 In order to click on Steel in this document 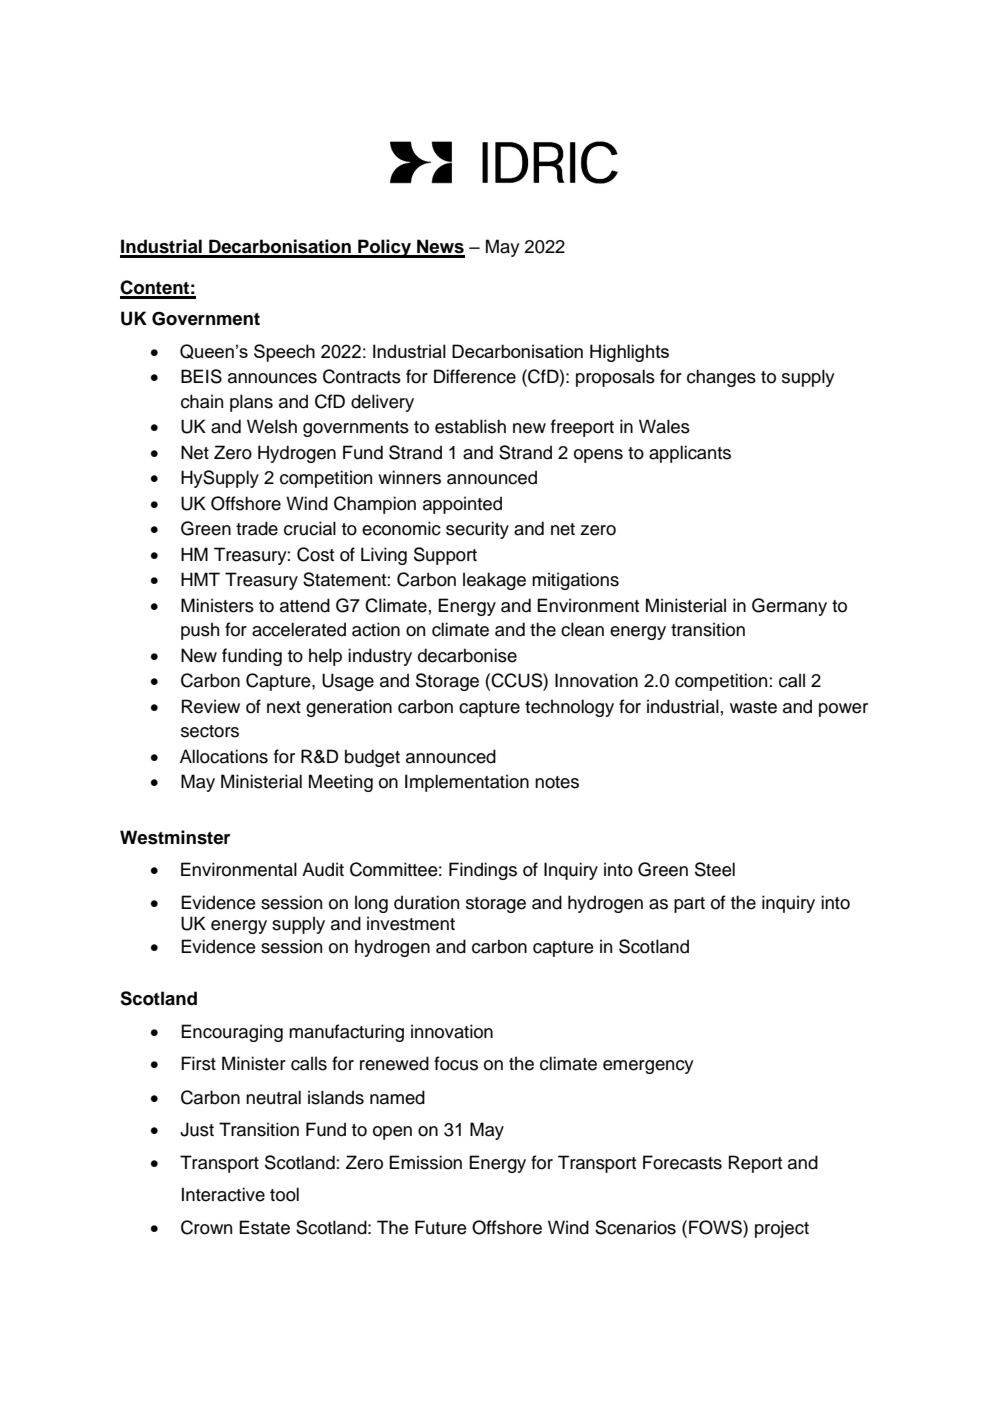, I will do `click(715, 869)`.
